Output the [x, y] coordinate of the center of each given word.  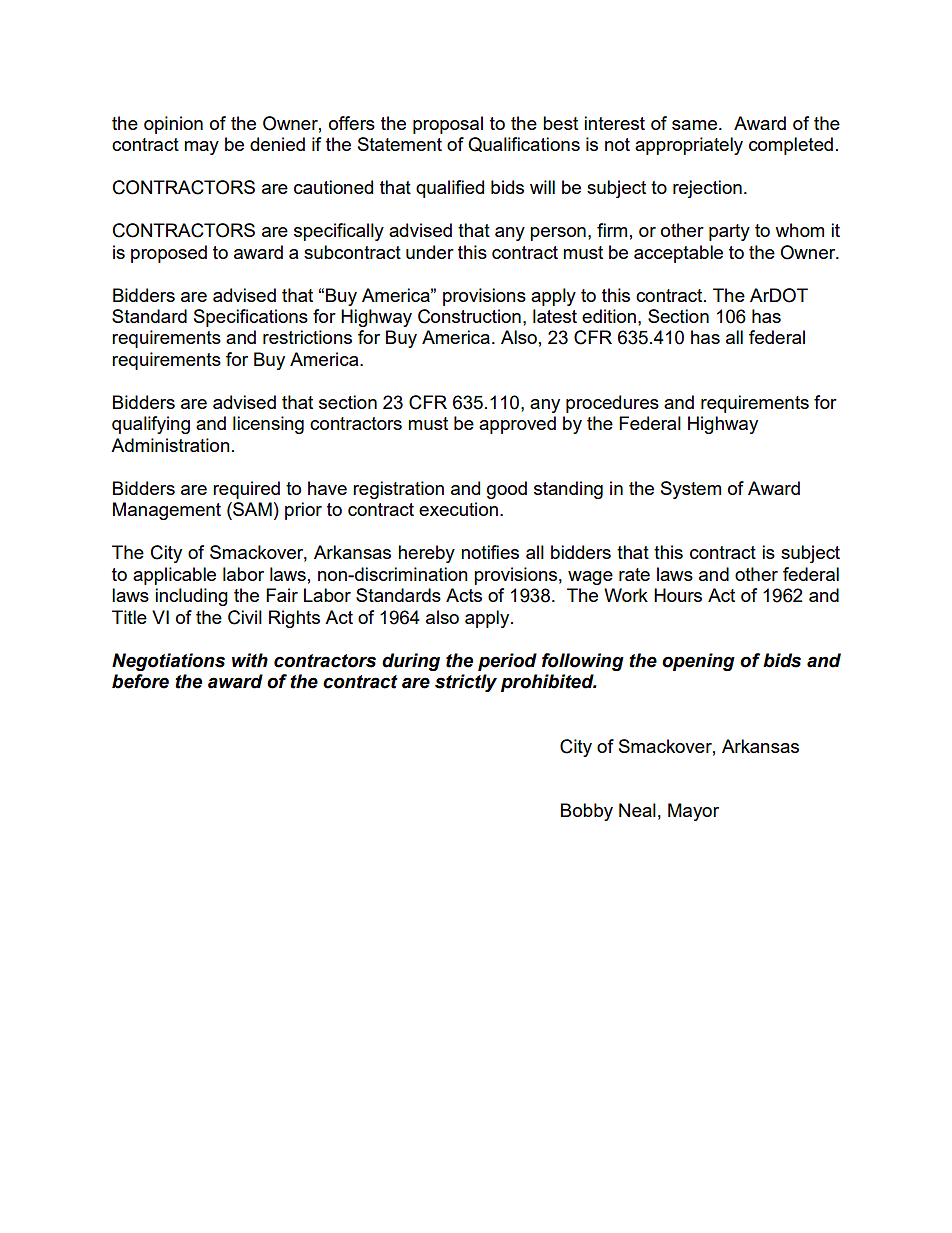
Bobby [587, 812]
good [507, 490]
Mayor [693, 812]
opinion [173, 125]
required [246, 490]
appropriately [689, 146]
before [140, 681]
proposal [448, 125]
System [691, 490]
